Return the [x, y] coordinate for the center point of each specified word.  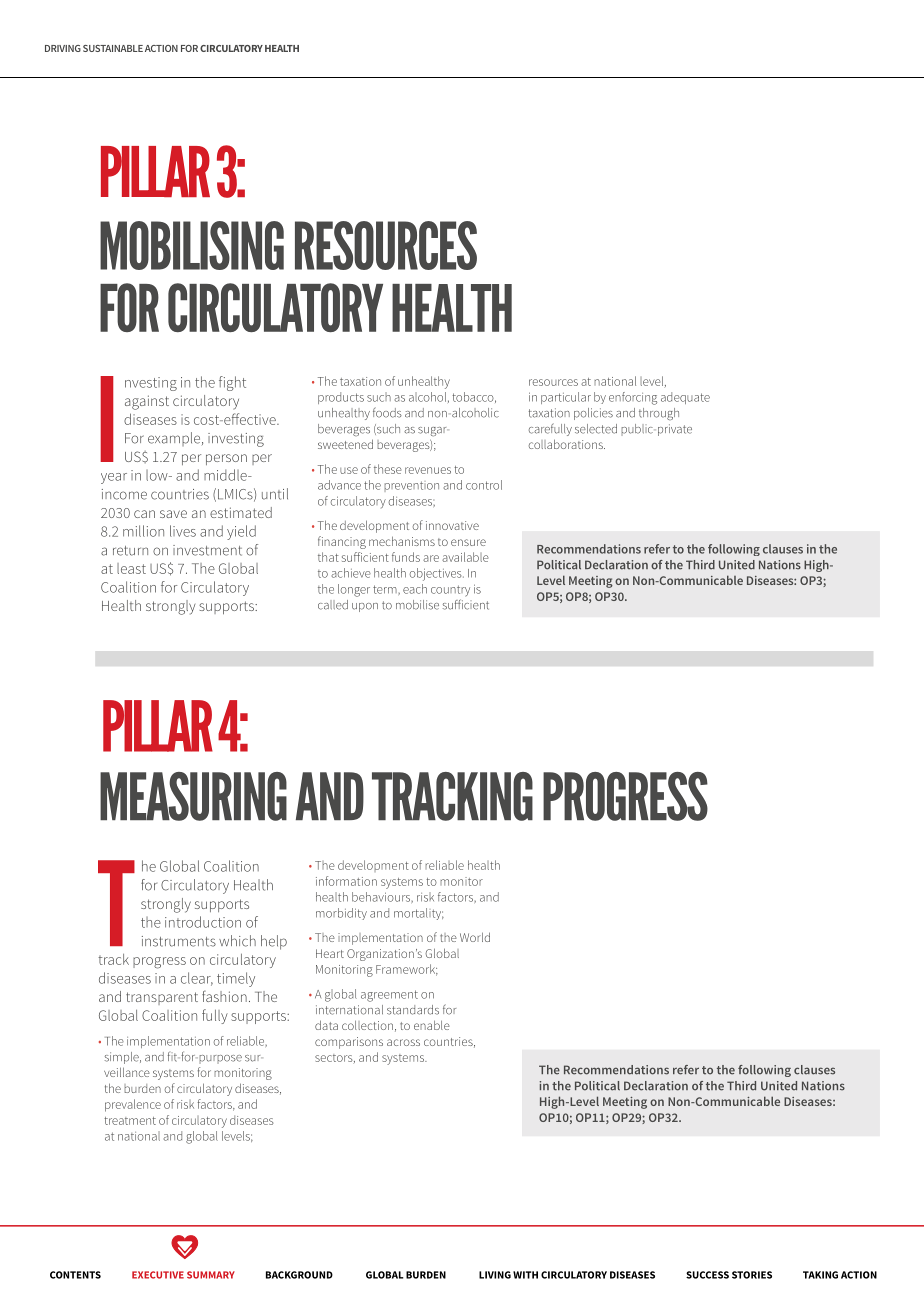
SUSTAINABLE [113, 48]
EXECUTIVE [158, 1275]
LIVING [495, 1275]
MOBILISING [192, 245]
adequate [685, 398]
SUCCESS [707, 1275]
